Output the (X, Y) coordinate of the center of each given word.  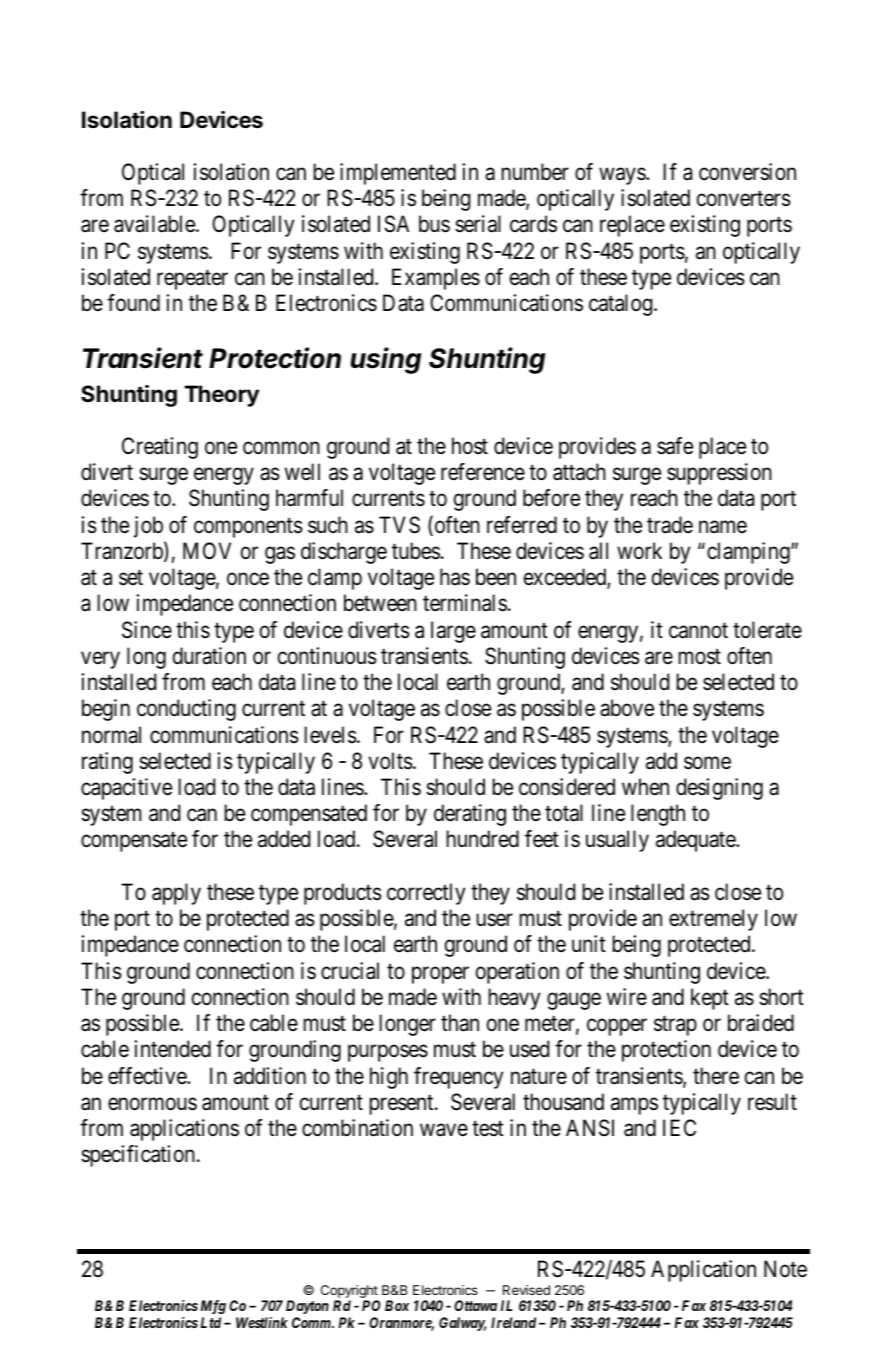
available (155, 224)
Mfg (213, 1307)
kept (710, 999)
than (460, 1023)
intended (172, 1049)
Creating (160, 448)
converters (744, 199)
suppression (719, 474)
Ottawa (475, 1305)
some (707, 763)
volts (390, 761)
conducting (186, 710)
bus (434, 224)
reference (483, 472)
